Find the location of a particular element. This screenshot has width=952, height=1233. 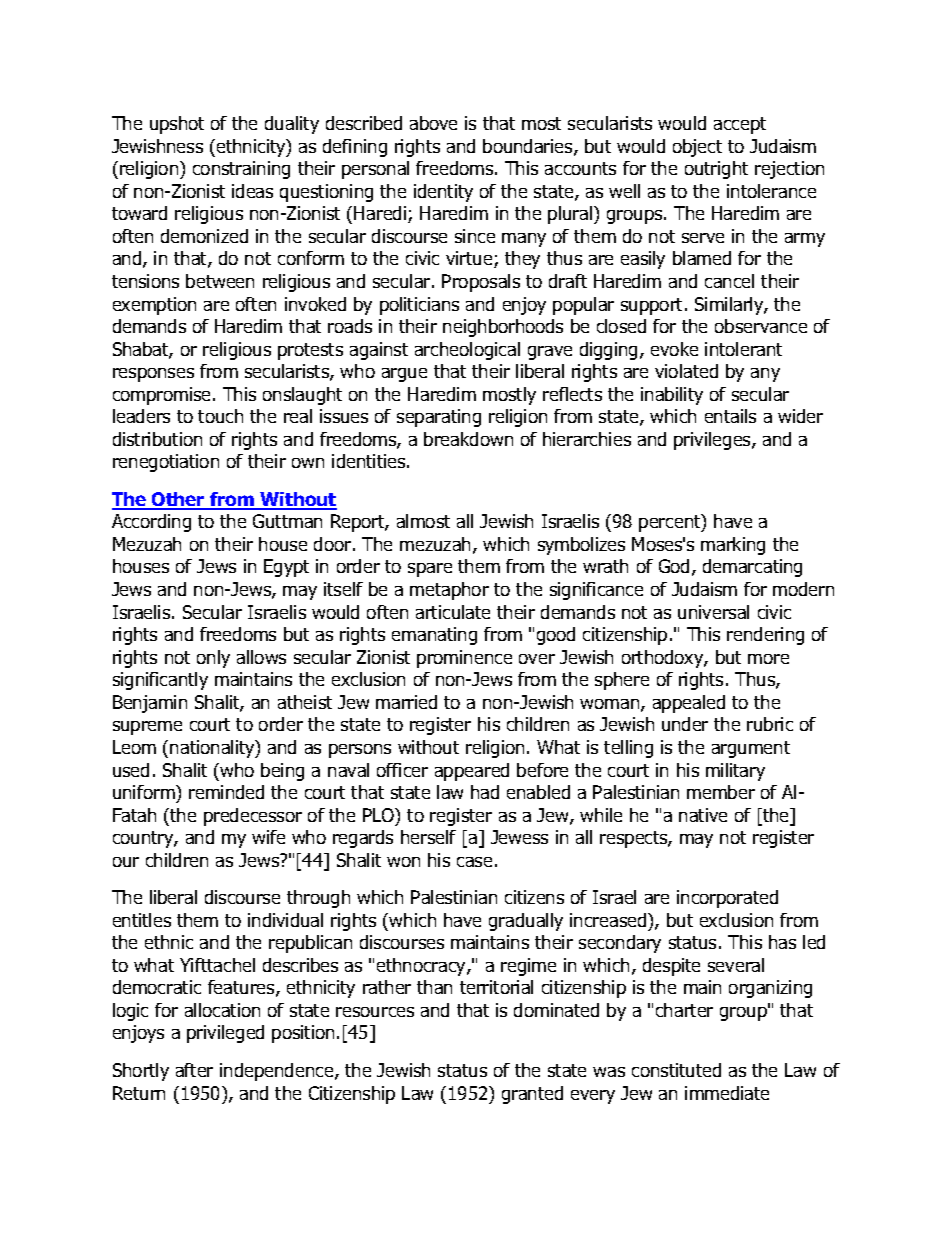

constraining is located at coordinates (241, 170).
